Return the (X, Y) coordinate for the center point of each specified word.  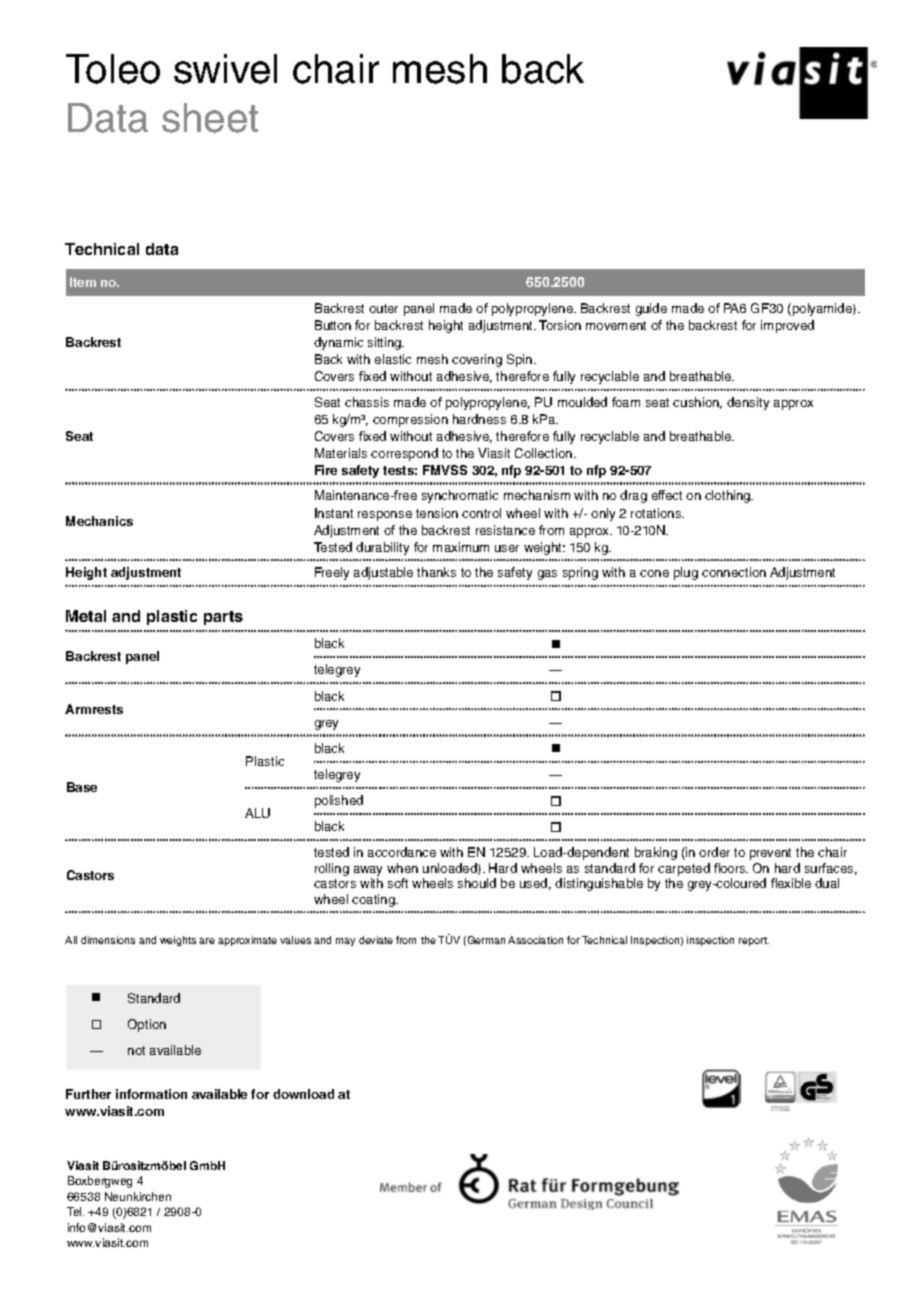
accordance (402, 852)
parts (223, 618)
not (136, 1050)
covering (477, 360)
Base (82, 787)
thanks (436, 572)
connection (734, 572)
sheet (210, 118)
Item (83, 282)
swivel (225, 69)
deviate (376, 940)
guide (651, 309)
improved (787, 326)
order (714, 852)
